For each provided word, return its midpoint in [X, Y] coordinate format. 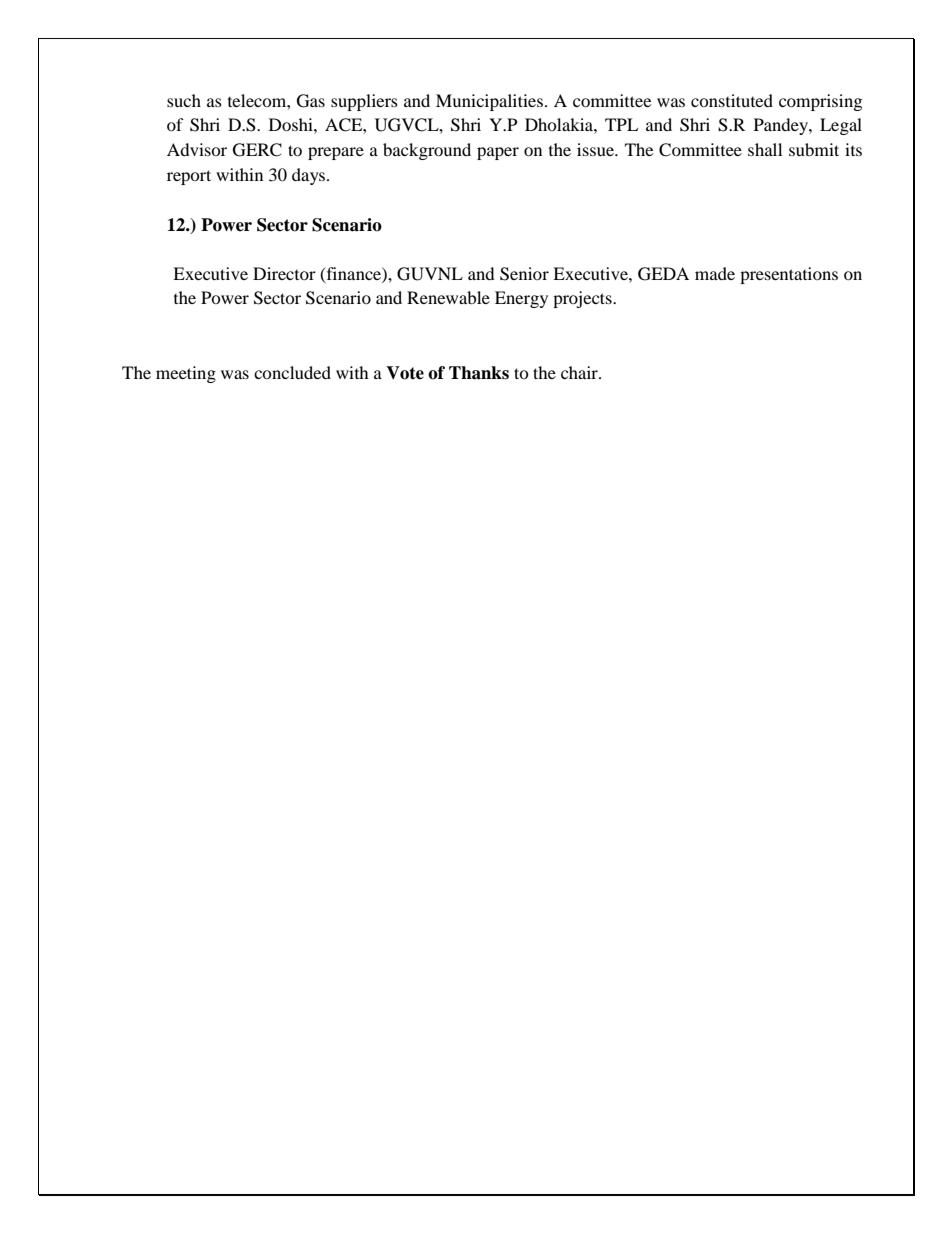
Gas [311, 101]
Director [284, 273]
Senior [524, 274]
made [715, 273]
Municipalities [491, 102]
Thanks [479, 373]
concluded [292, 372]
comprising [820, 102]
